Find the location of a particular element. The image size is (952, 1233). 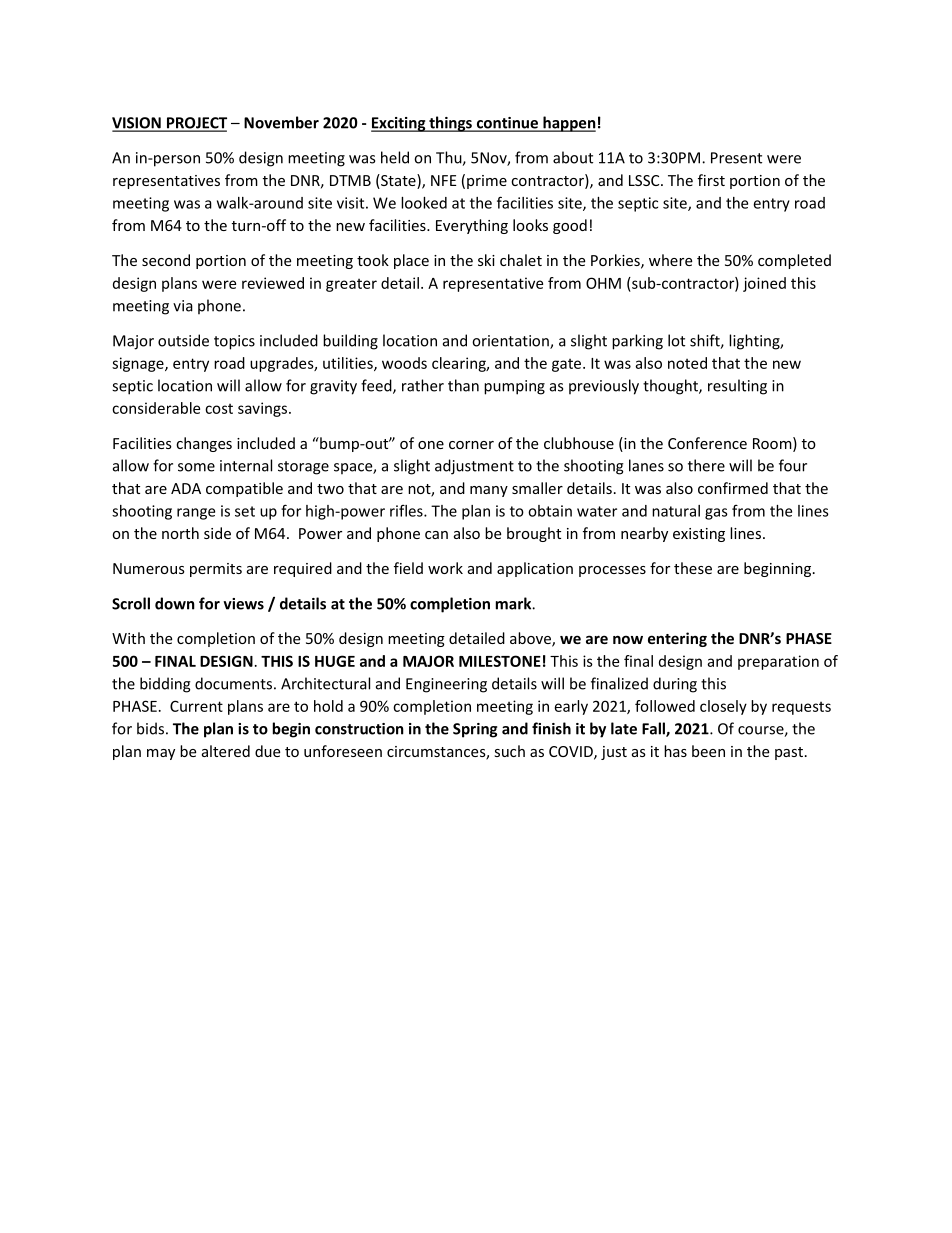

cost is located at coordinates (219, 409).
